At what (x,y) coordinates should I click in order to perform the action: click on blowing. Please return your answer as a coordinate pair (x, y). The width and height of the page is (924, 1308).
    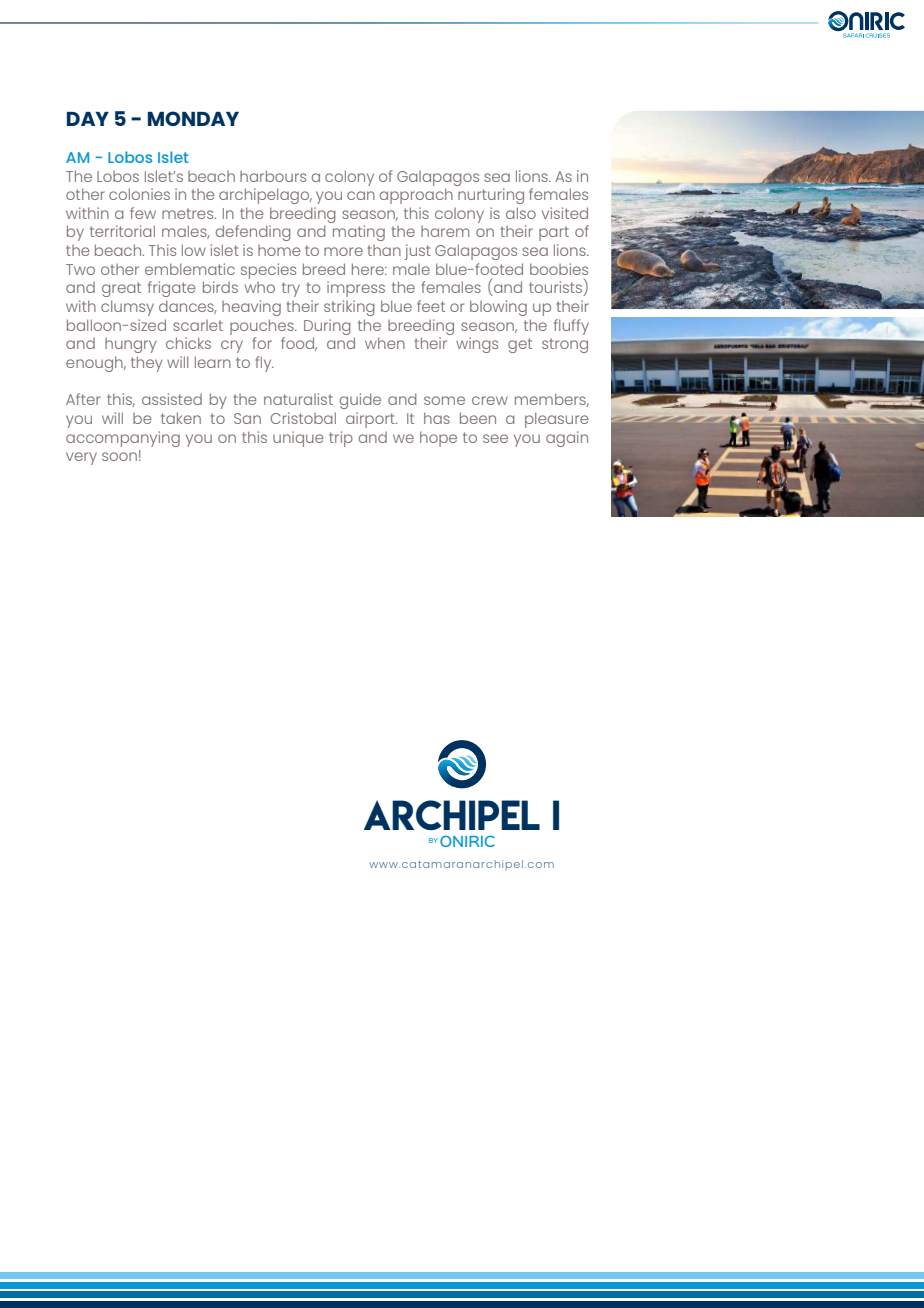
    Looking at the image, I should click on (498, 308).
